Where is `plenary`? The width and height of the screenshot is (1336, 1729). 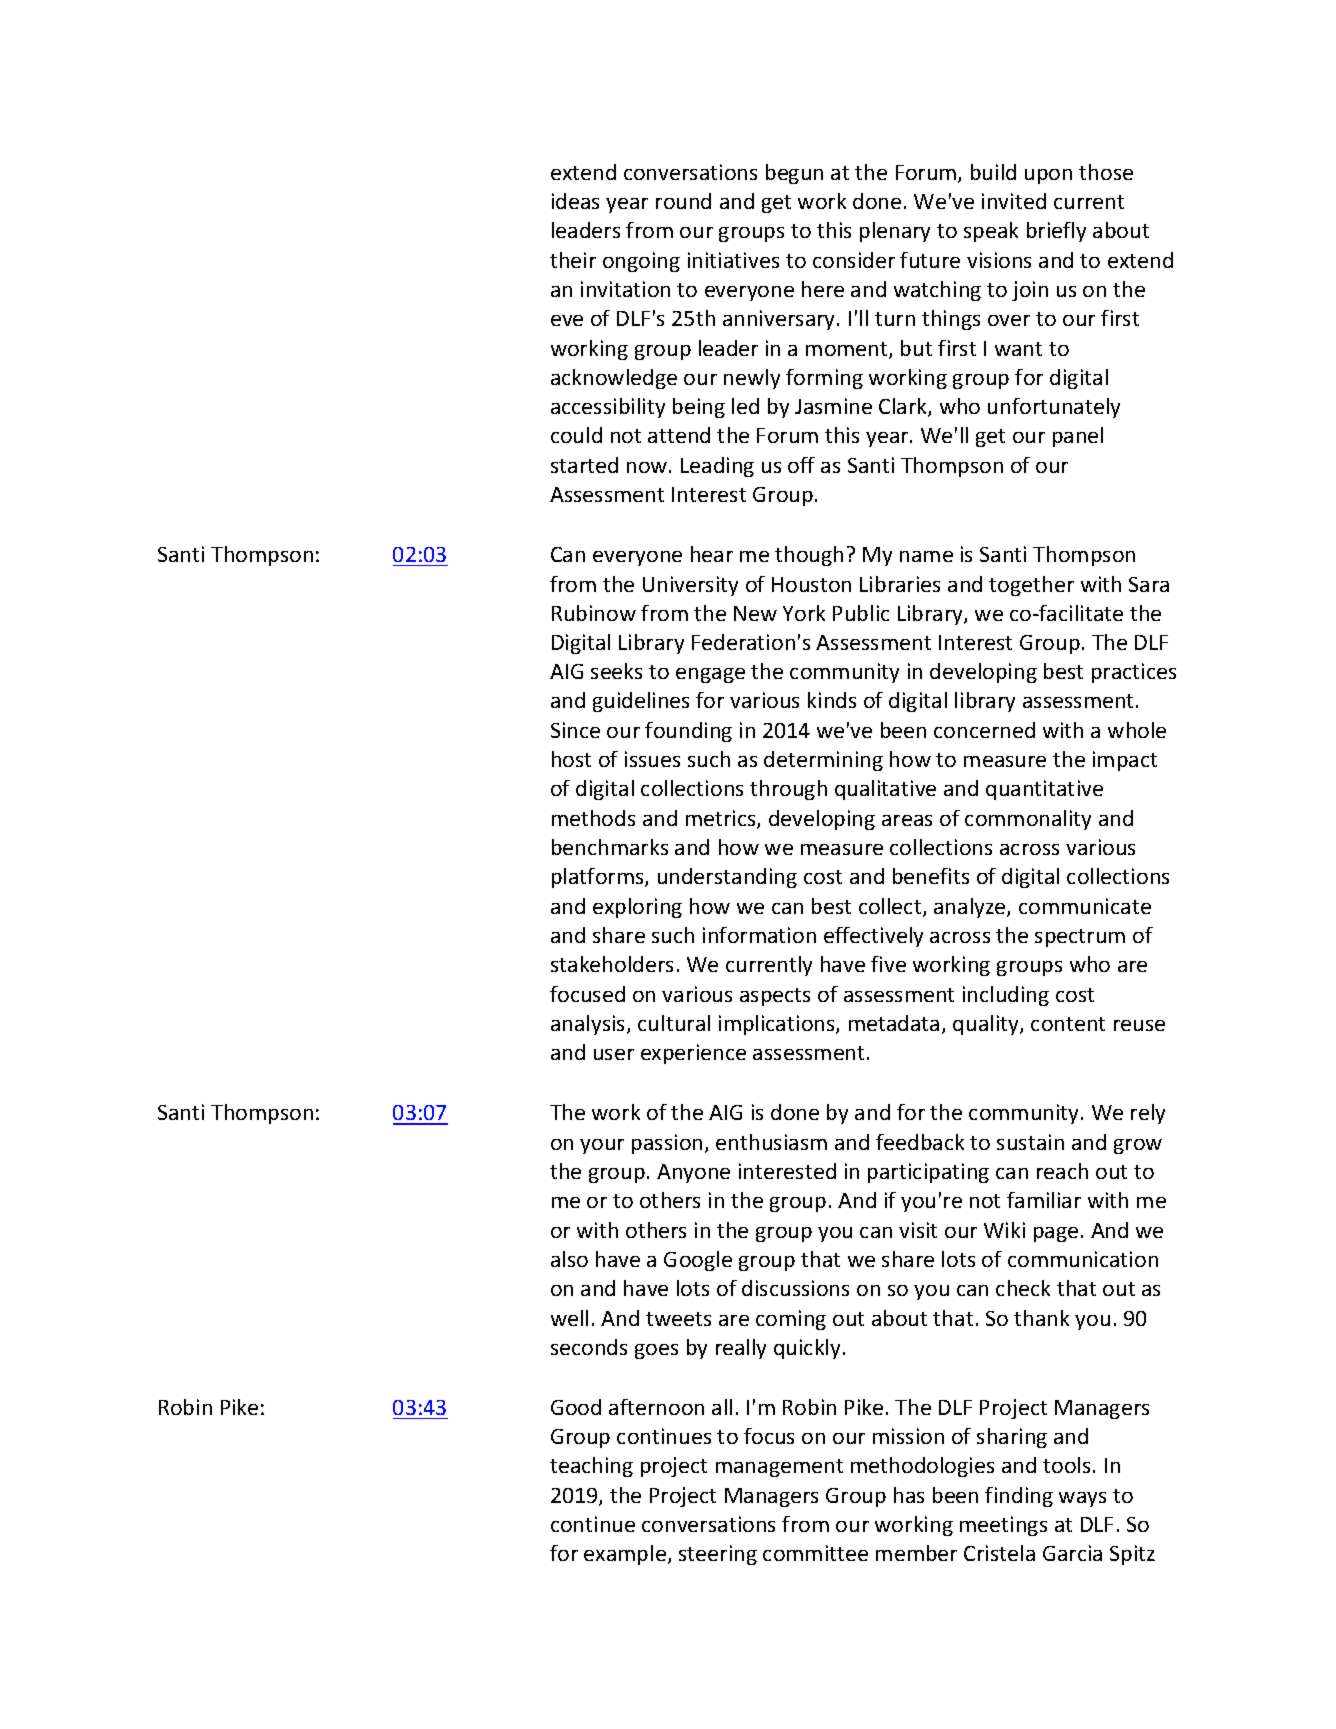 plenary is located at coordinates (895, 232).
